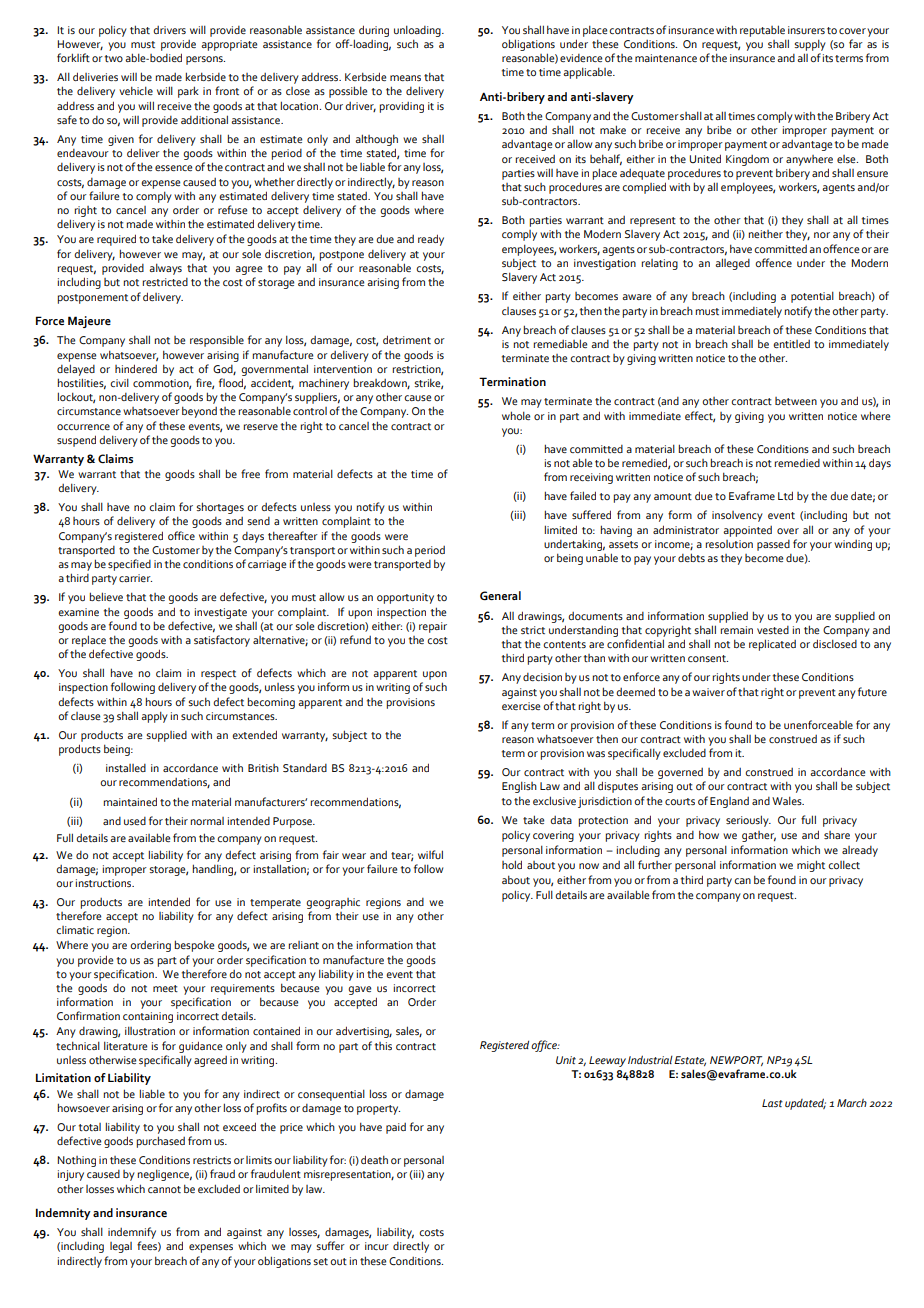 Image resolution: width=924 pixels, height=1308 pixels. Describe the element at coordinates (433, 627) in the screenshot. I see `repair` at that location.
